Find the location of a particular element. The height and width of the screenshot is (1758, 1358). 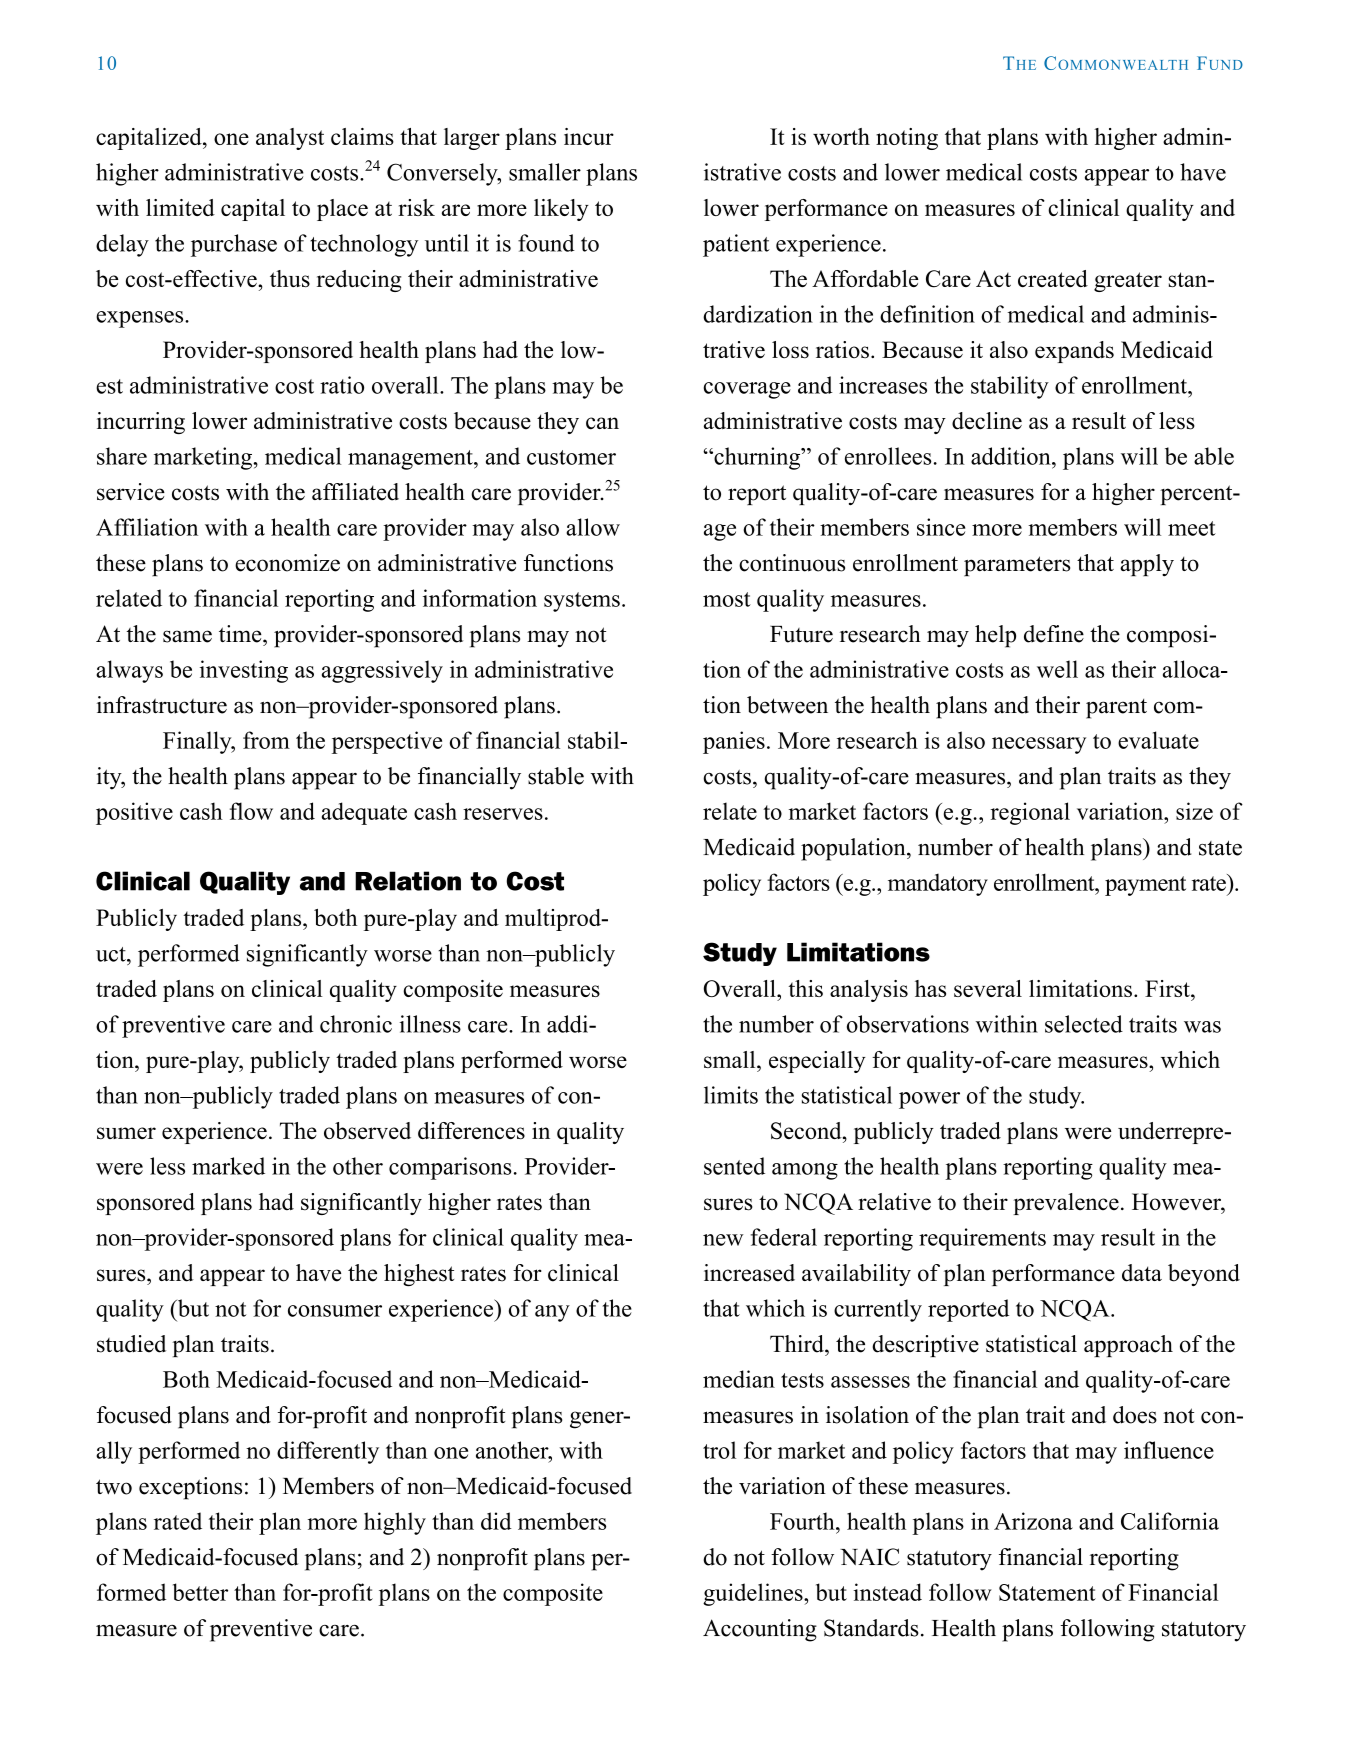

most is located at coordinates (727, 599).
